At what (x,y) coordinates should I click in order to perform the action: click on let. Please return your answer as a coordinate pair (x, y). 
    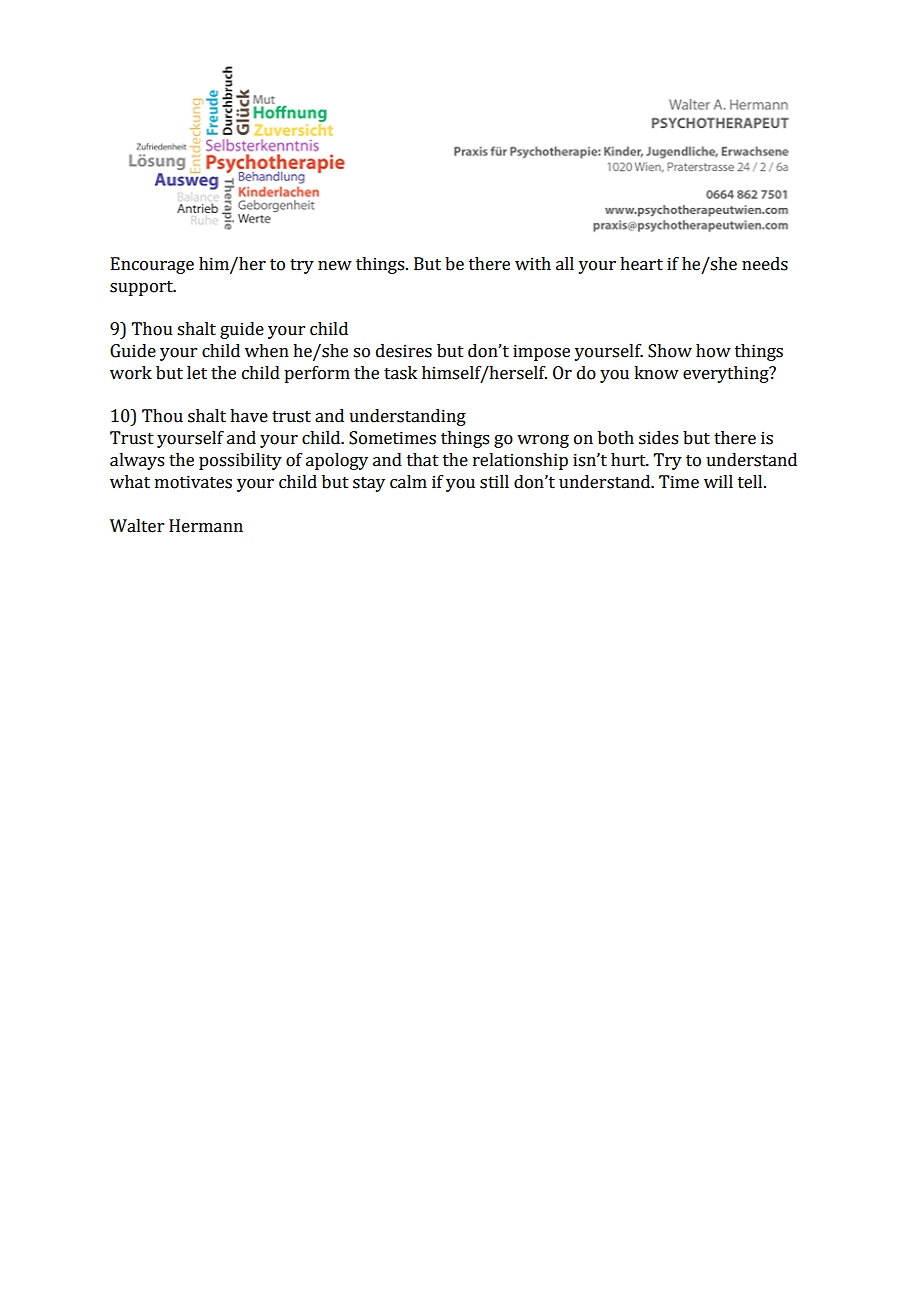
    Looking at the image, I should click on (197, 373).
